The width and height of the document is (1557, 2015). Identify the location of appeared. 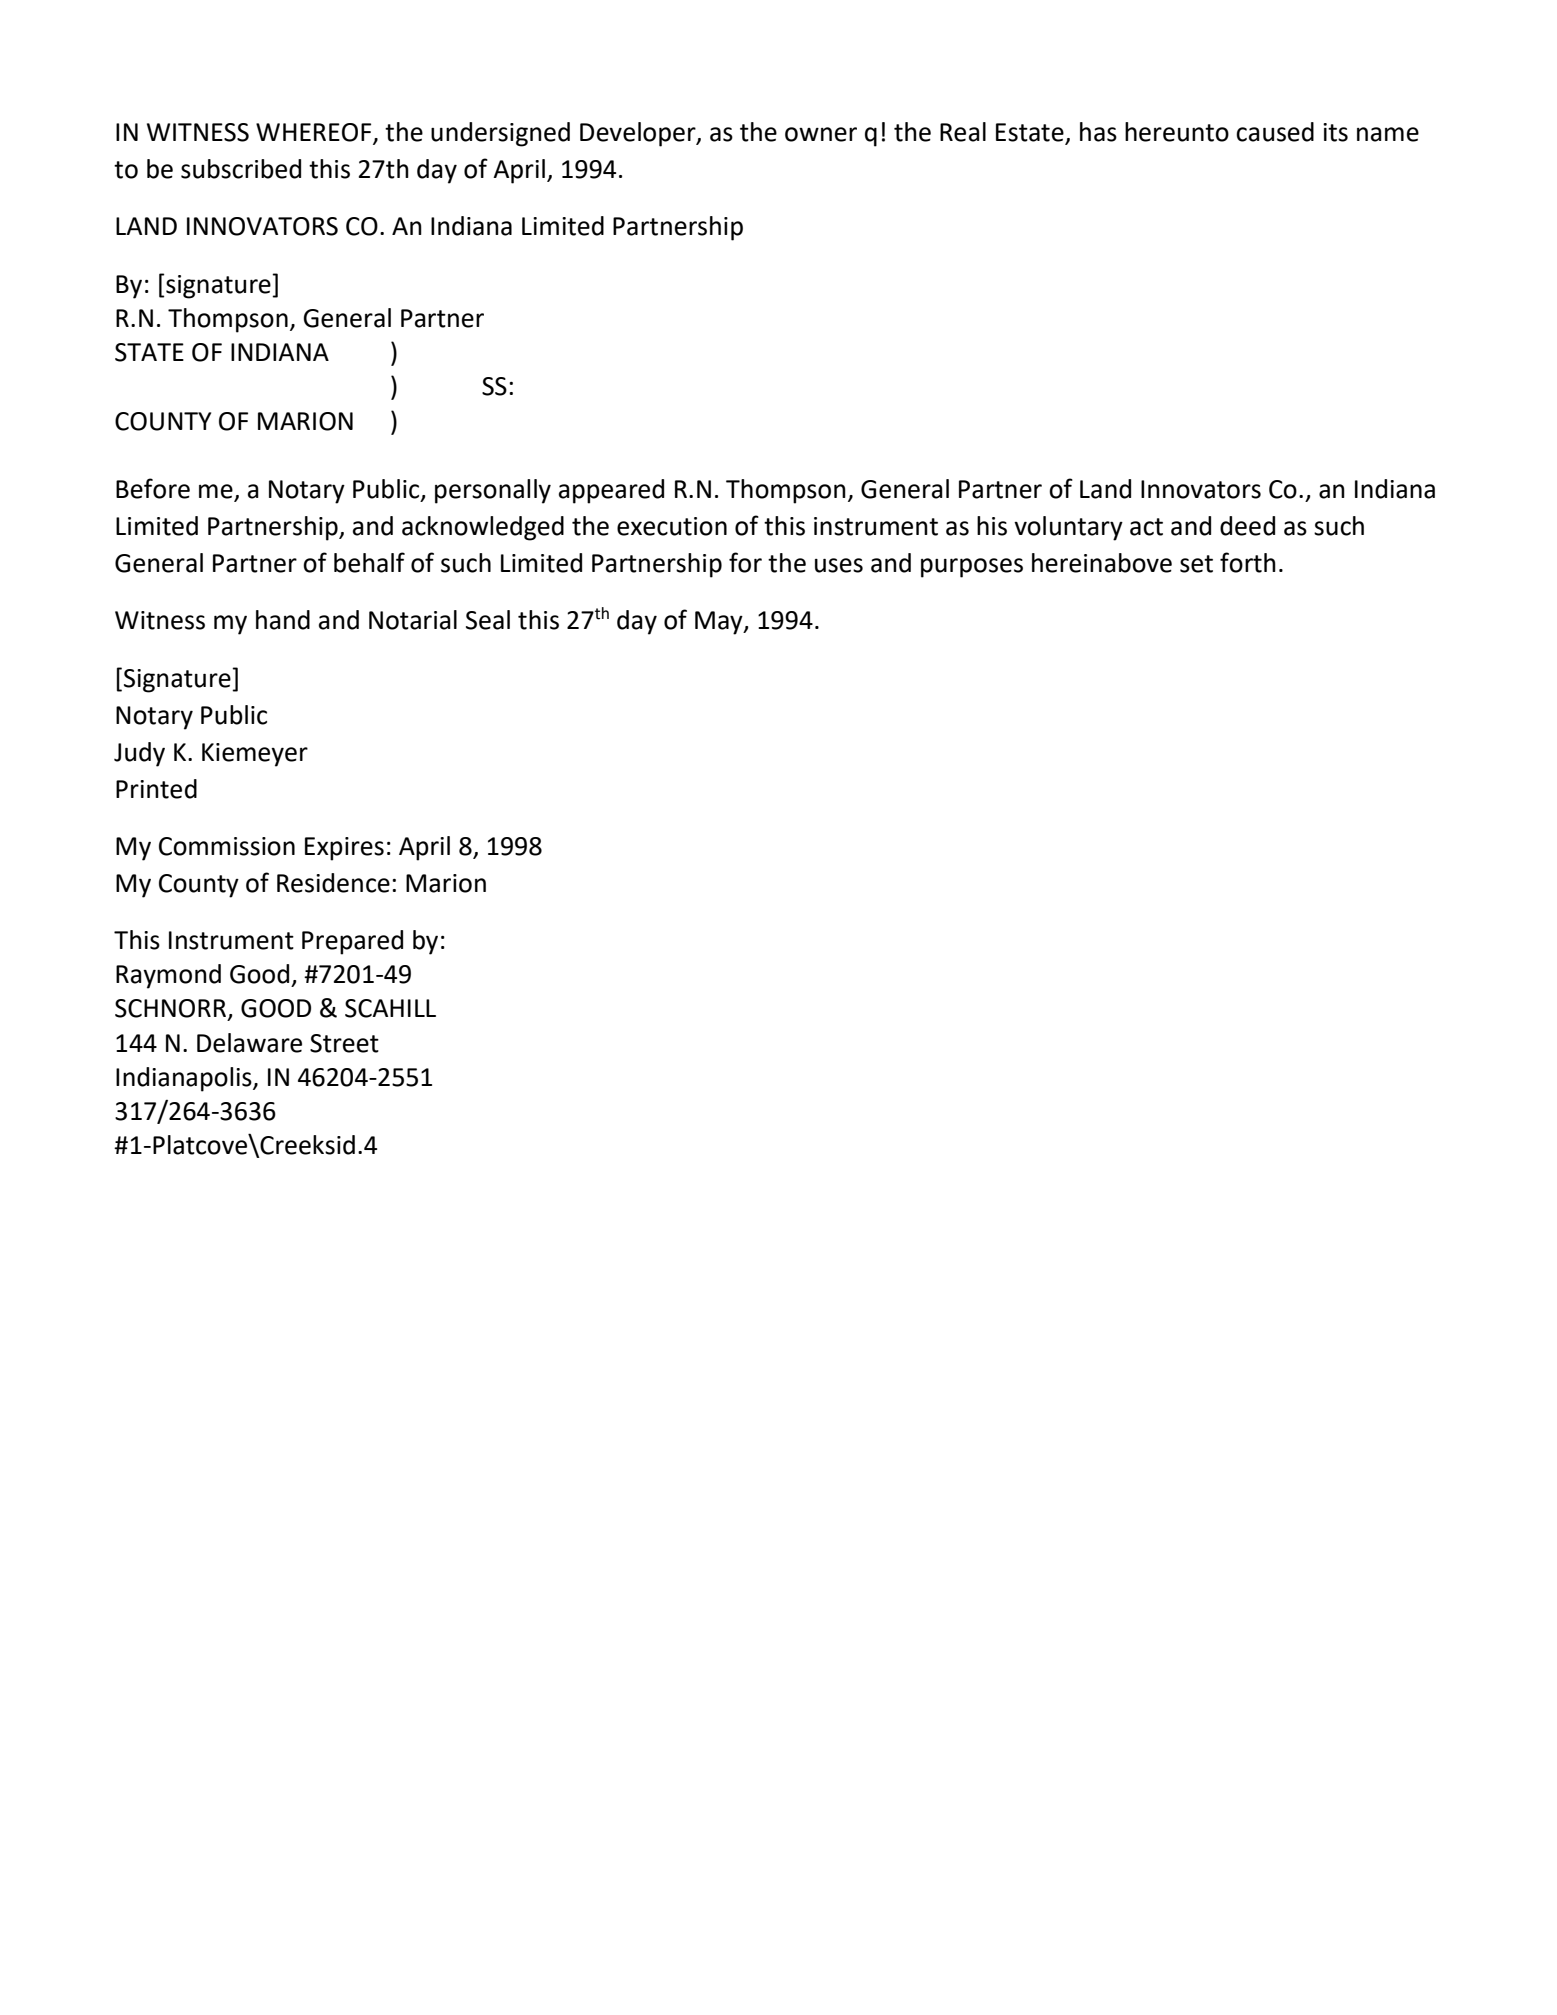
(611, 491).
